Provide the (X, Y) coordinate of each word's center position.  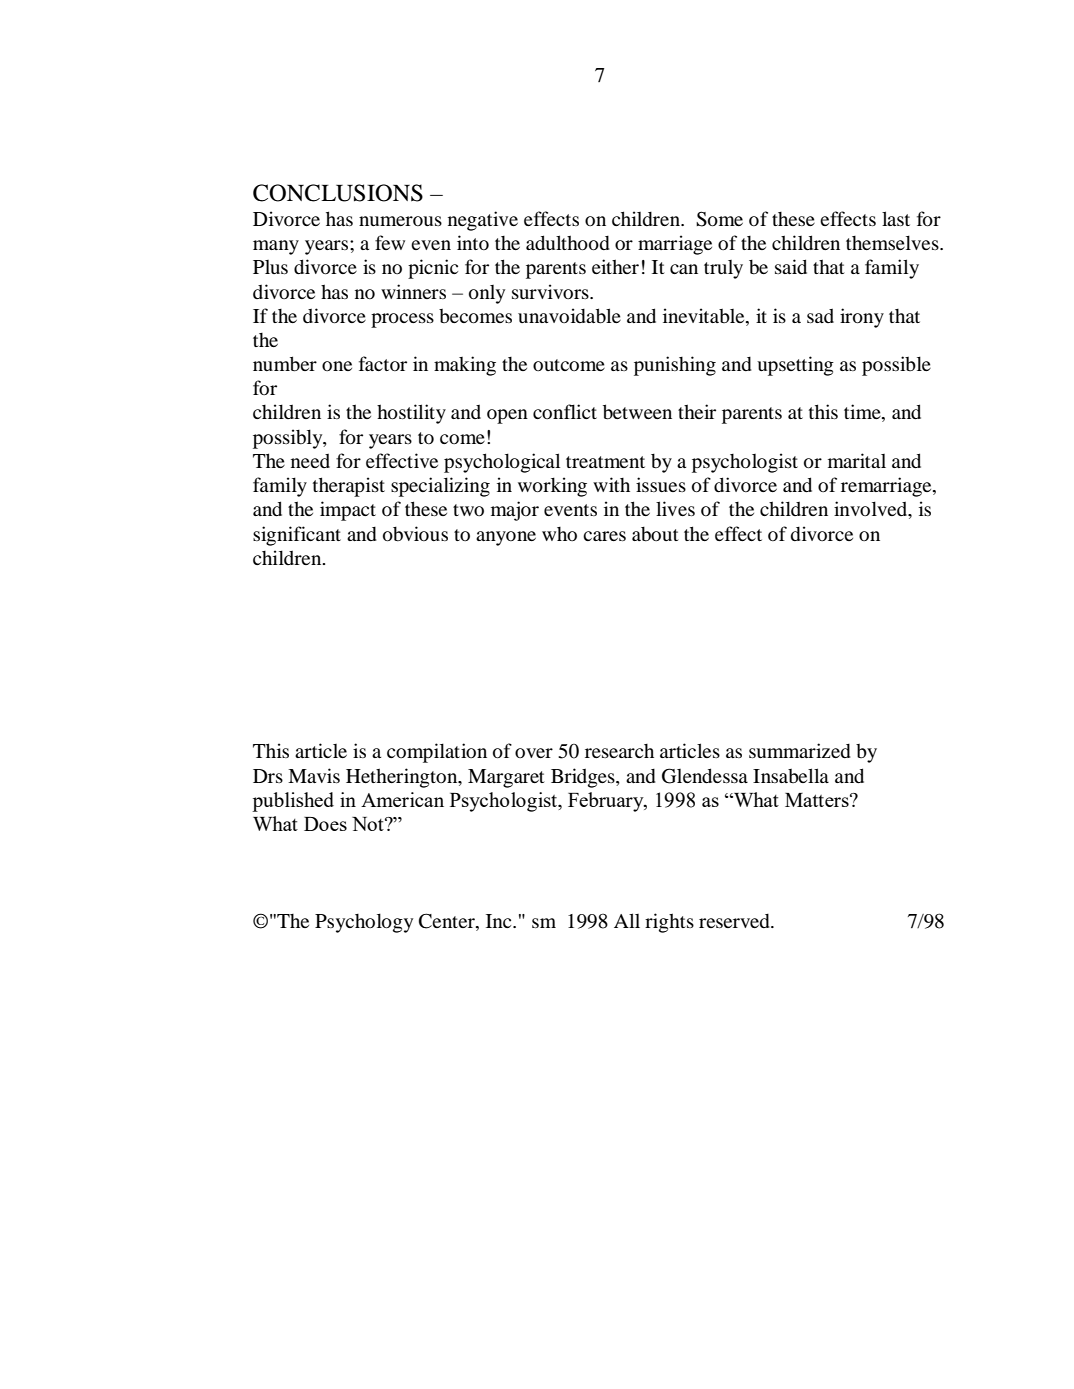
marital (857, 460)
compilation (437, 753)
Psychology (364, 923)
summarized (800, 750)
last (896, 218)
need (310, 460)
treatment (605, 462)
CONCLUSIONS (338, 193)
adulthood (568, 242)
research (619, 751)
